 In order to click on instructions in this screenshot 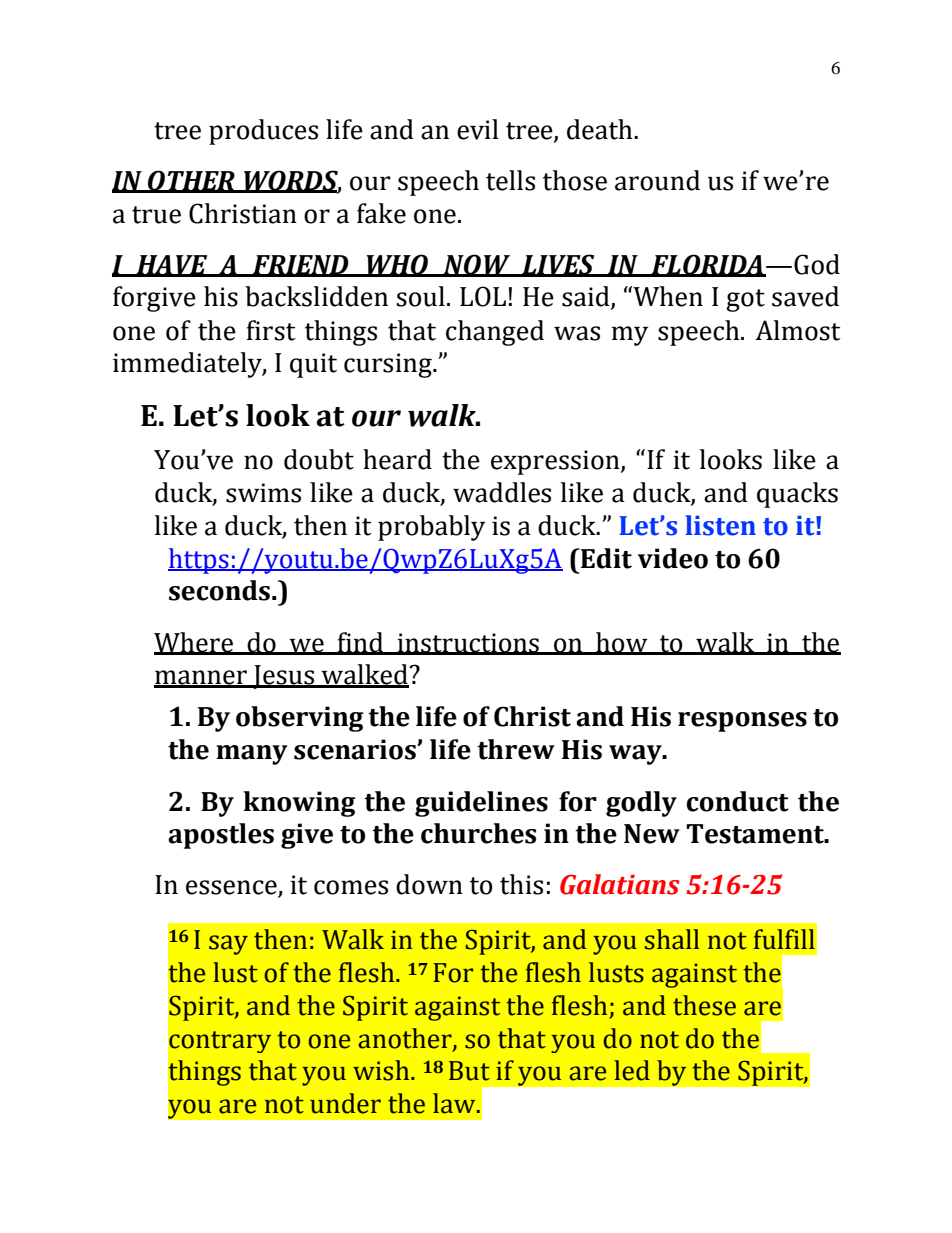, I will do `click(468, 643)`.
